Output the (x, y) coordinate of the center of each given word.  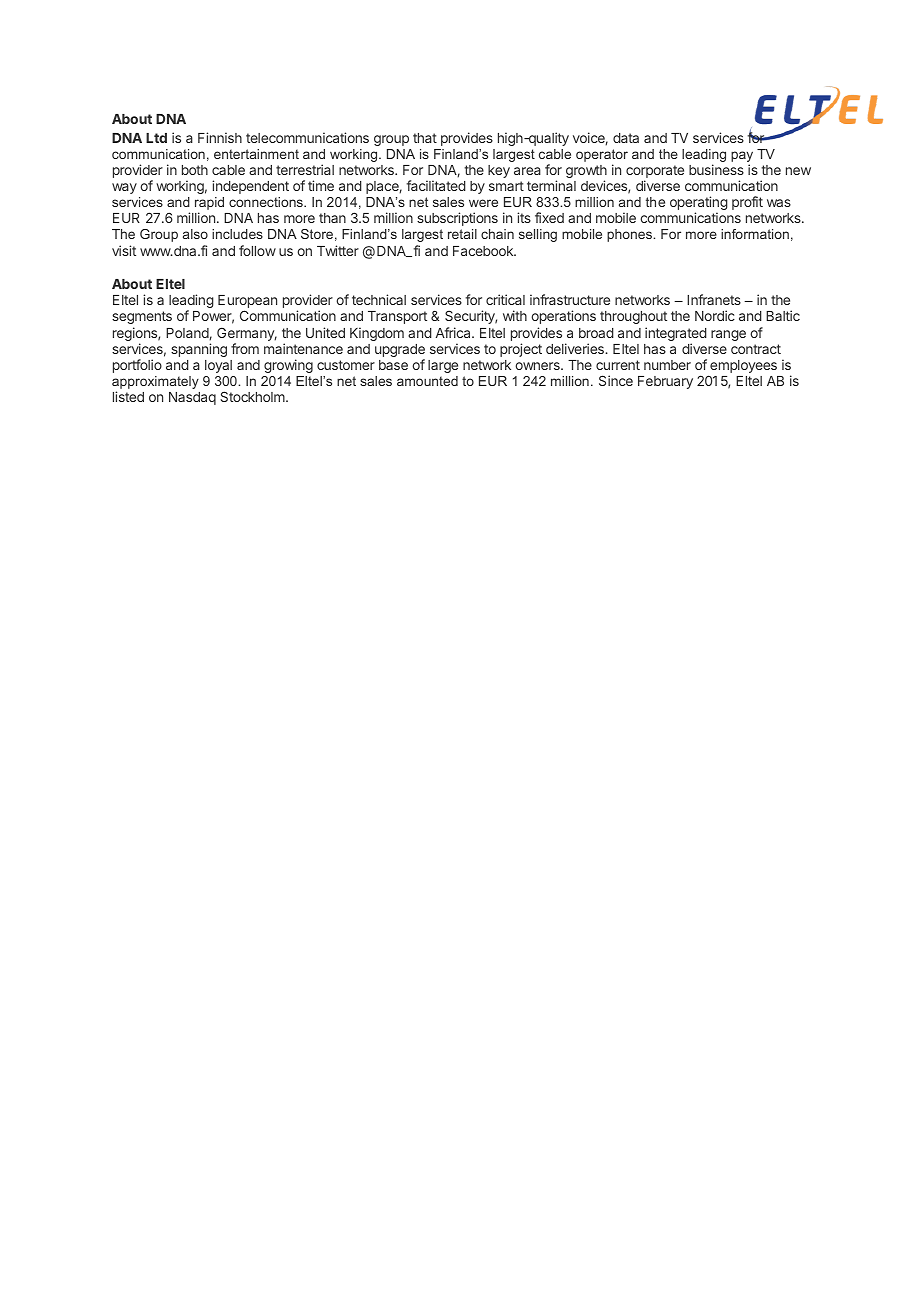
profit (747, 203)
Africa (454, 332)
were (483, 203)
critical (505, 299)
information (755, 234)
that (425, 138)
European (247, 303)
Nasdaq (192, 398)
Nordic (715, 315)
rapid (209, 205)
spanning (199, 350)
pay (742, 158)
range (728, 335)
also (195, 234)
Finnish (220, 137)
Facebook (484, 251)
